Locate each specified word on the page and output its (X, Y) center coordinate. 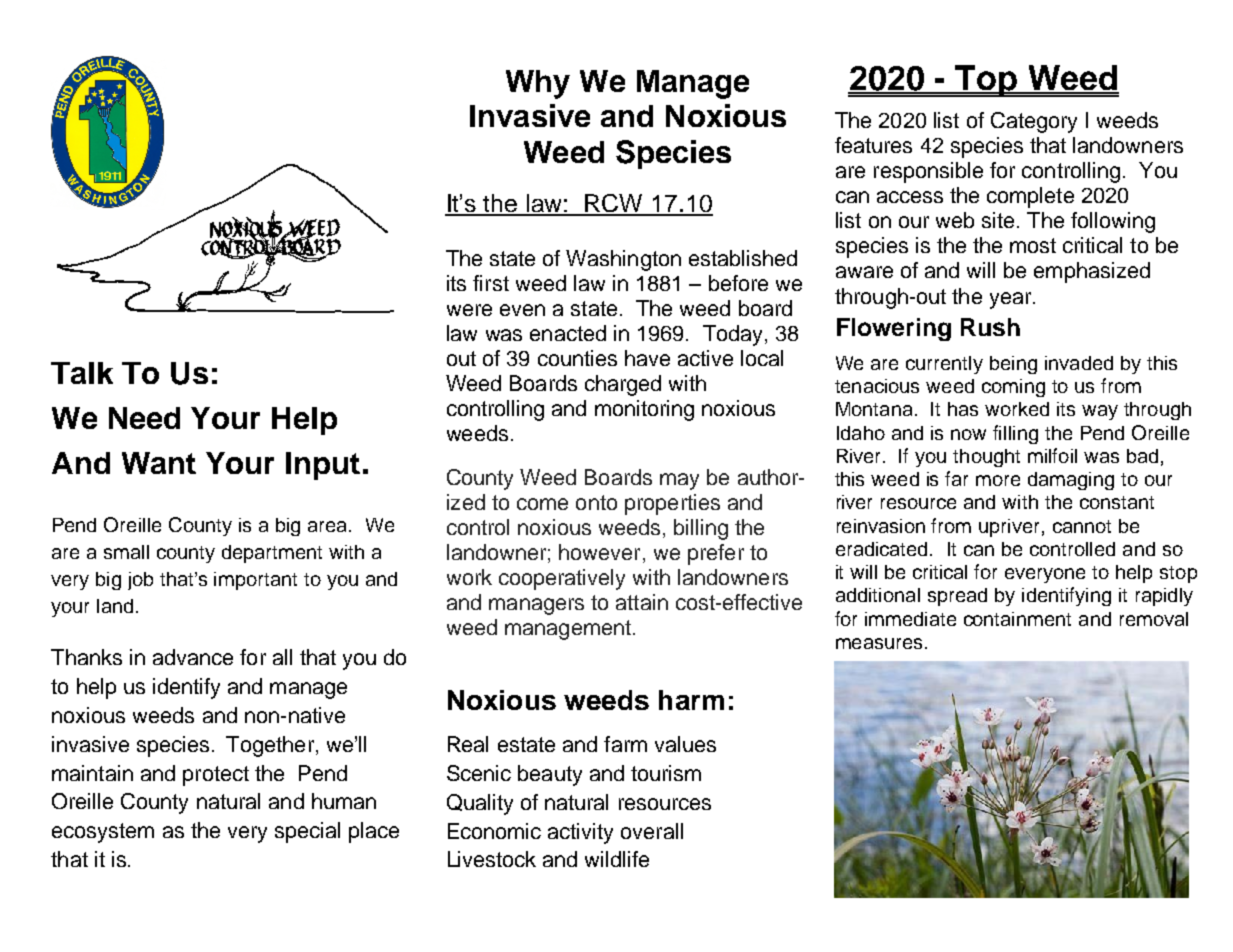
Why (538, 84)
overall (652, 831)
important (255, 581)
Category (1034, 122)
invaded (1079, 363)
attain (642, 602)
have (647, 358)
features (873, 145)
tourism (666, 773)
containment (1017, 619)
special (307, 832)
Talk (82, 373)
